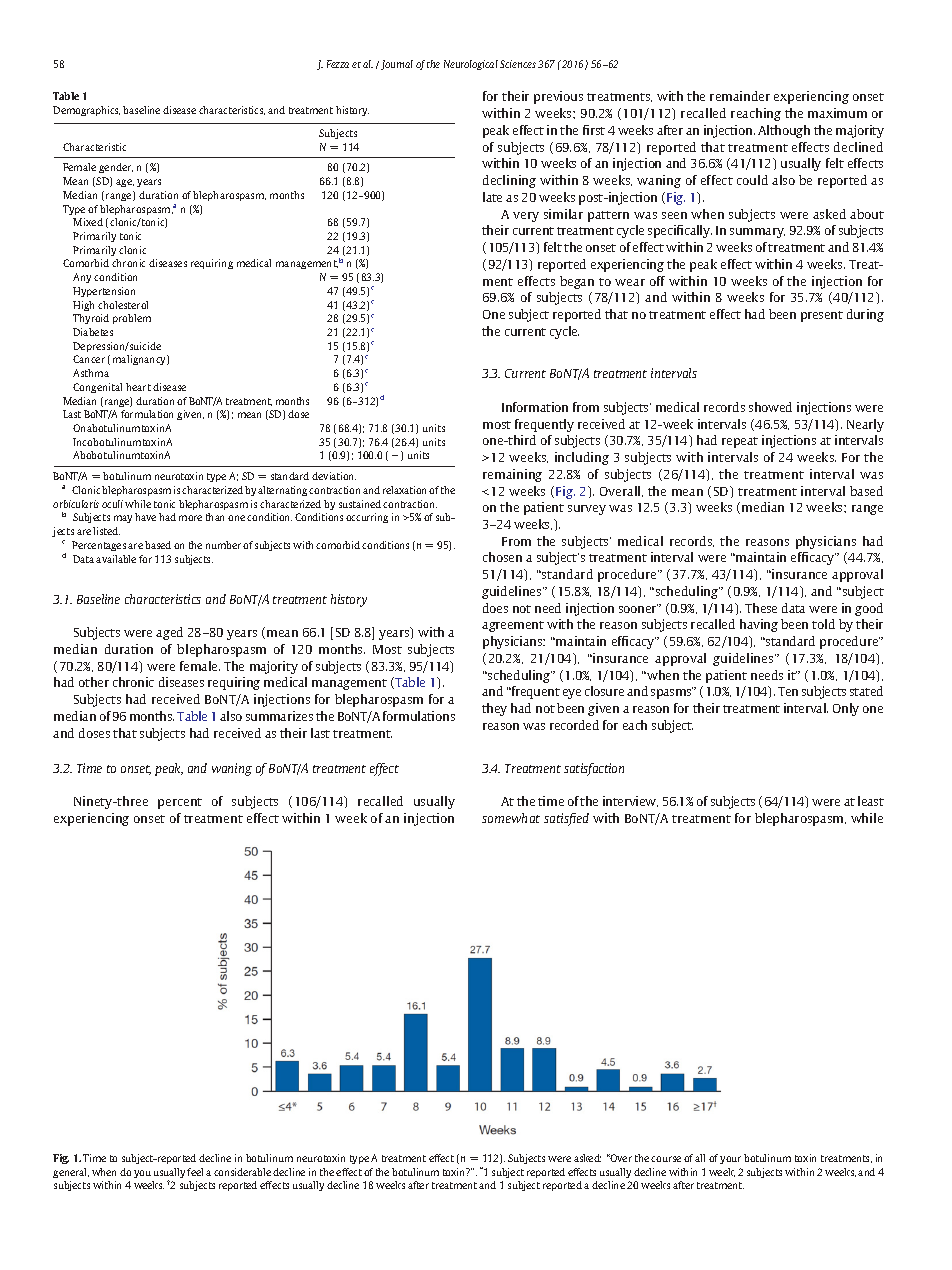 This screenshot has height=1270, width=952. Describe the element at coordinates (138, 387) in the screenshot. I see `heart` at that location.
